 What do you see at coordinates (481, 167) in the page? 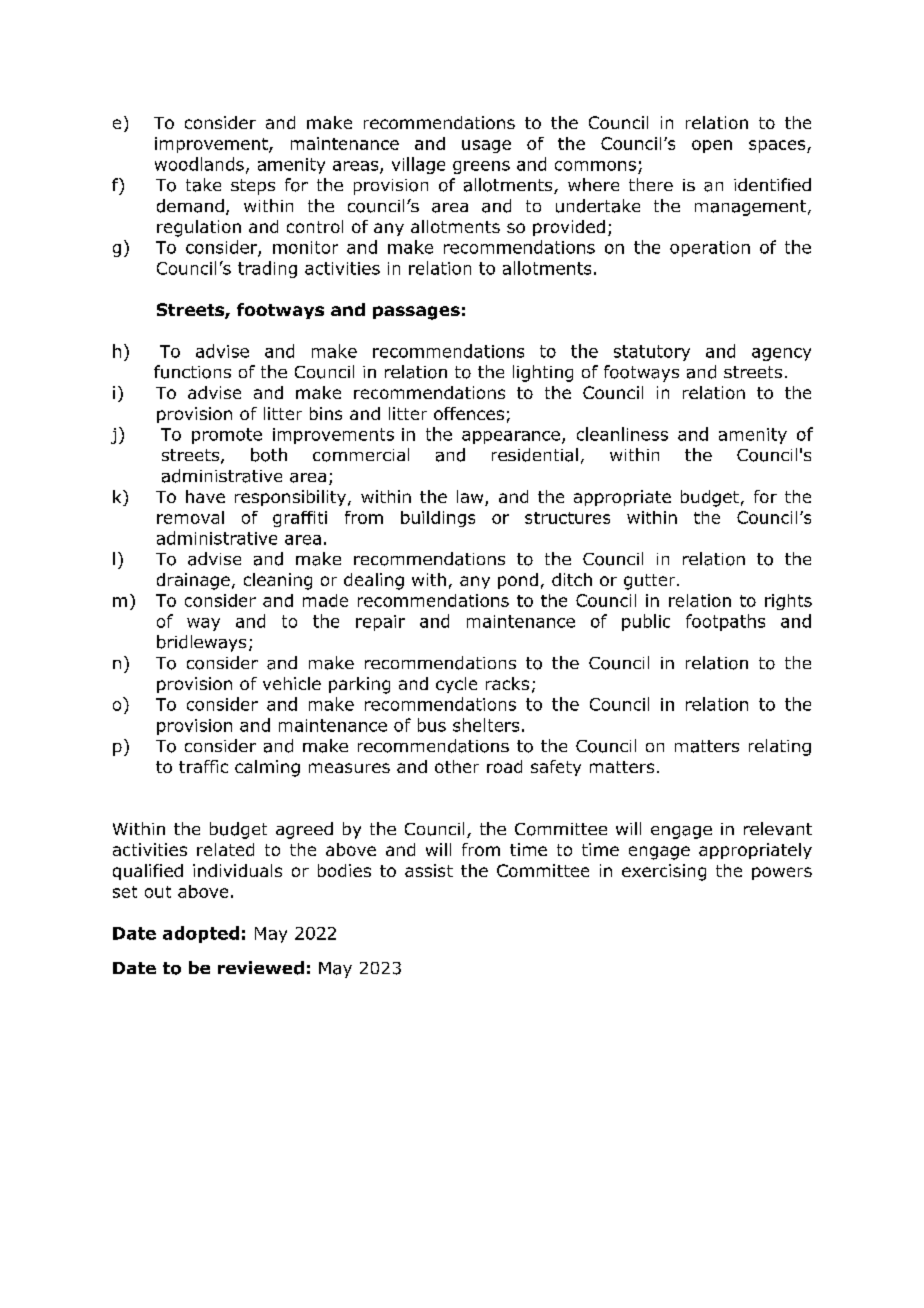
I see `greens` at bounding box center [481, 167].
